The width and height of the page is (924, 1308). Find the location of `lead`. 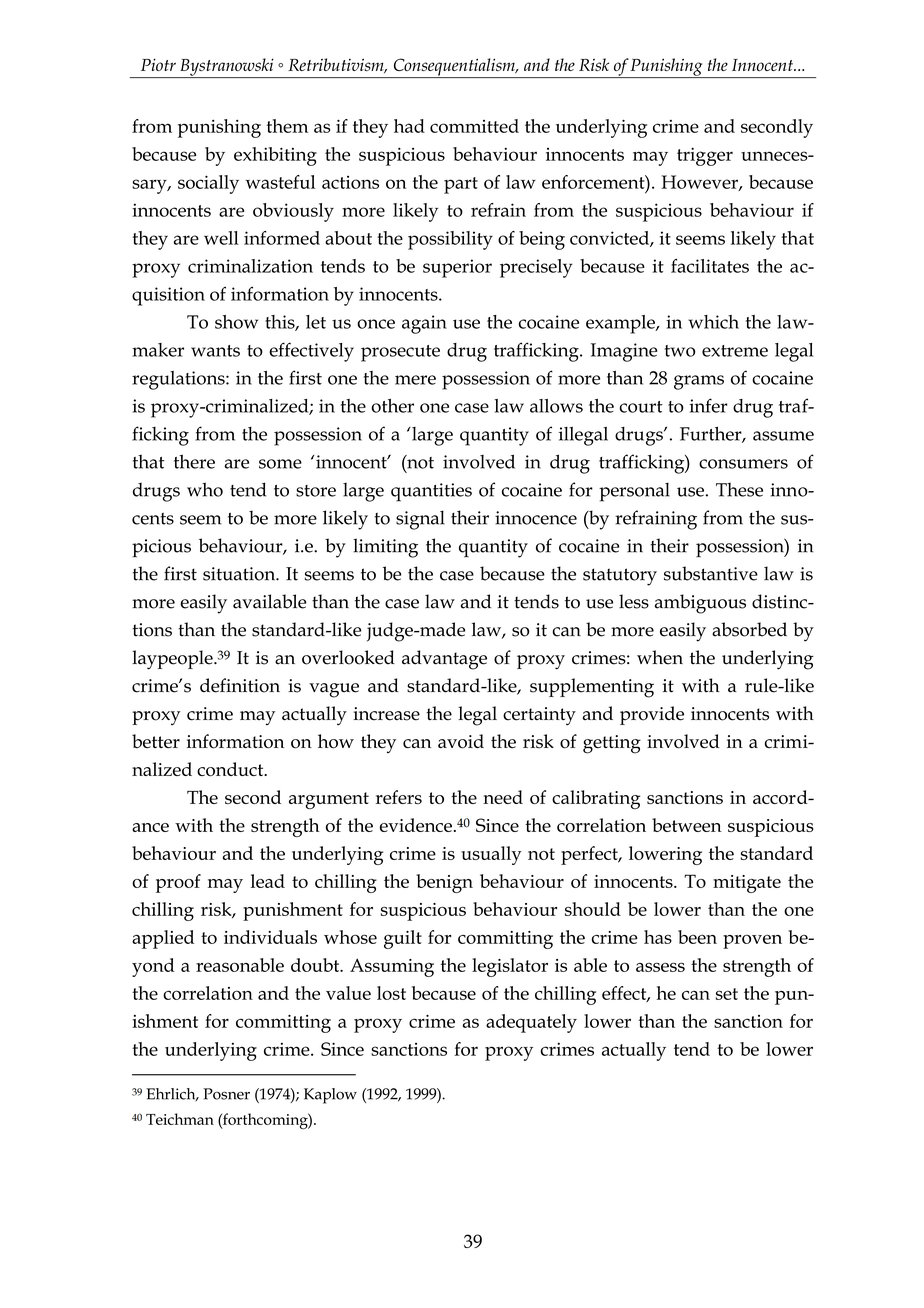

lead is located at coordinates (268, 881).
